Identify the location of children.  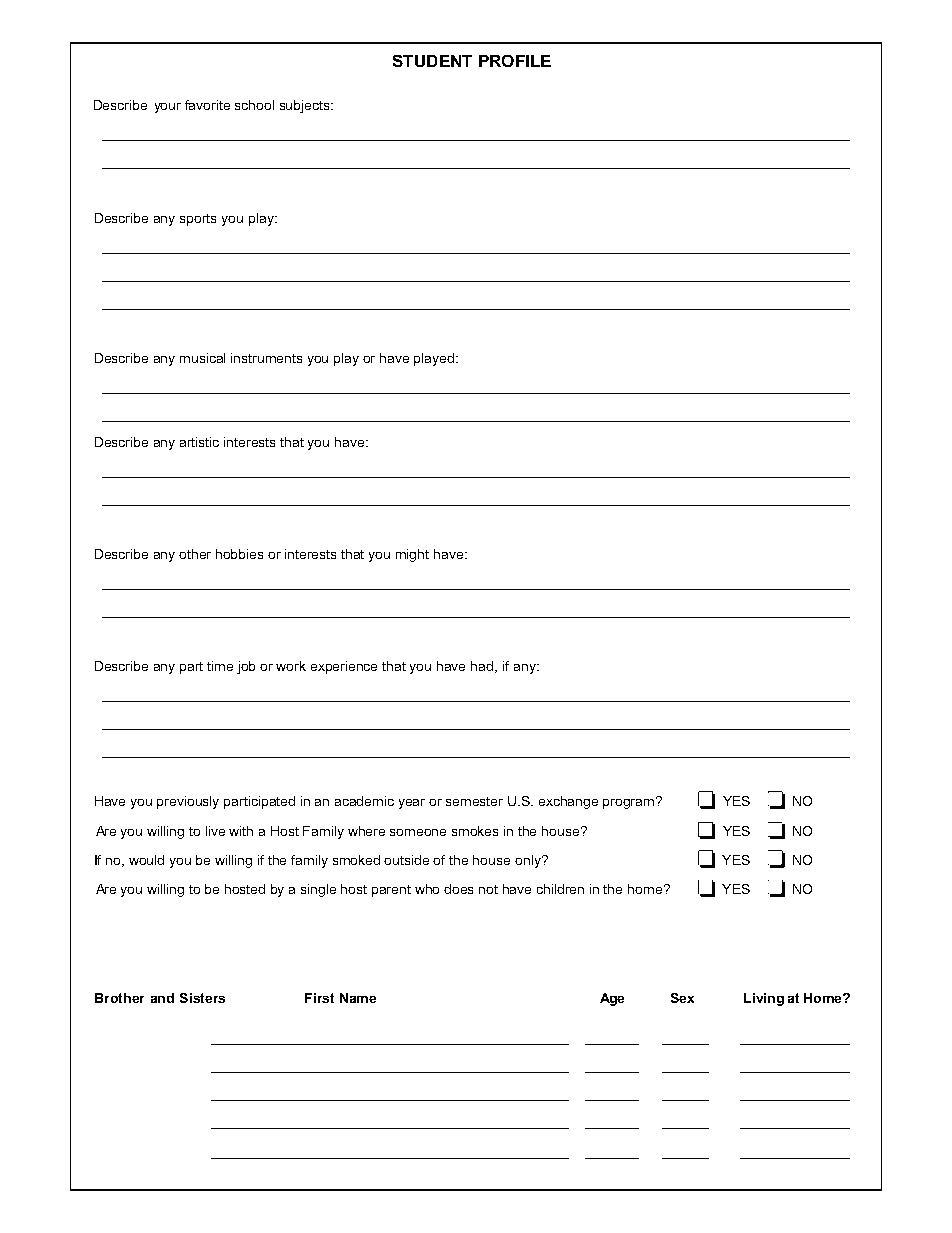
(560, 889).
